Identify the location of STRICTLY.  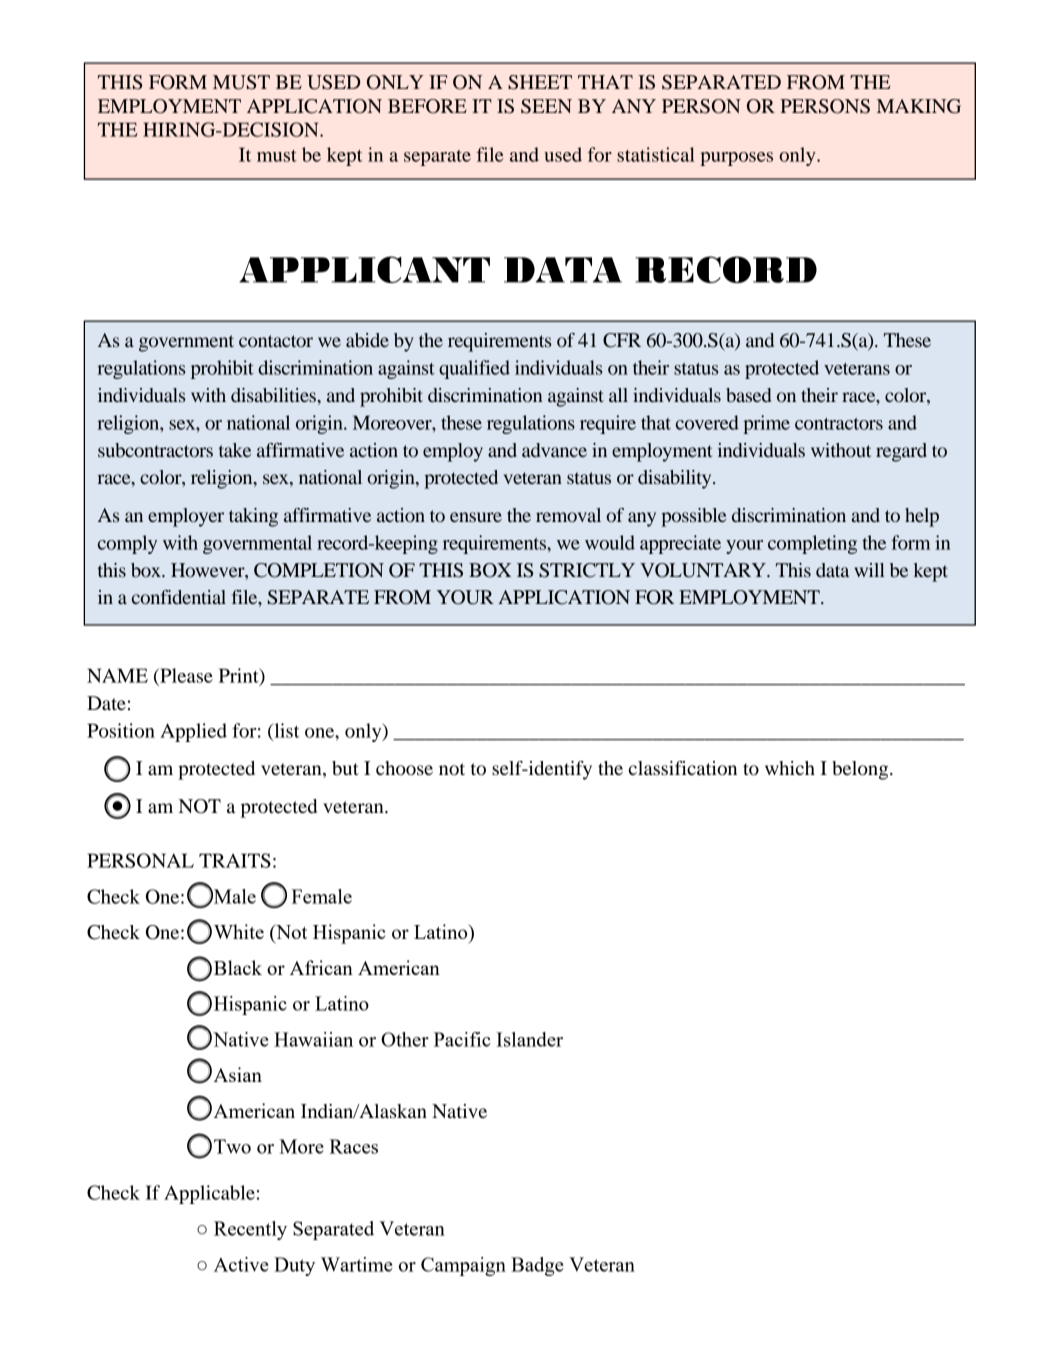
(587, 570).
